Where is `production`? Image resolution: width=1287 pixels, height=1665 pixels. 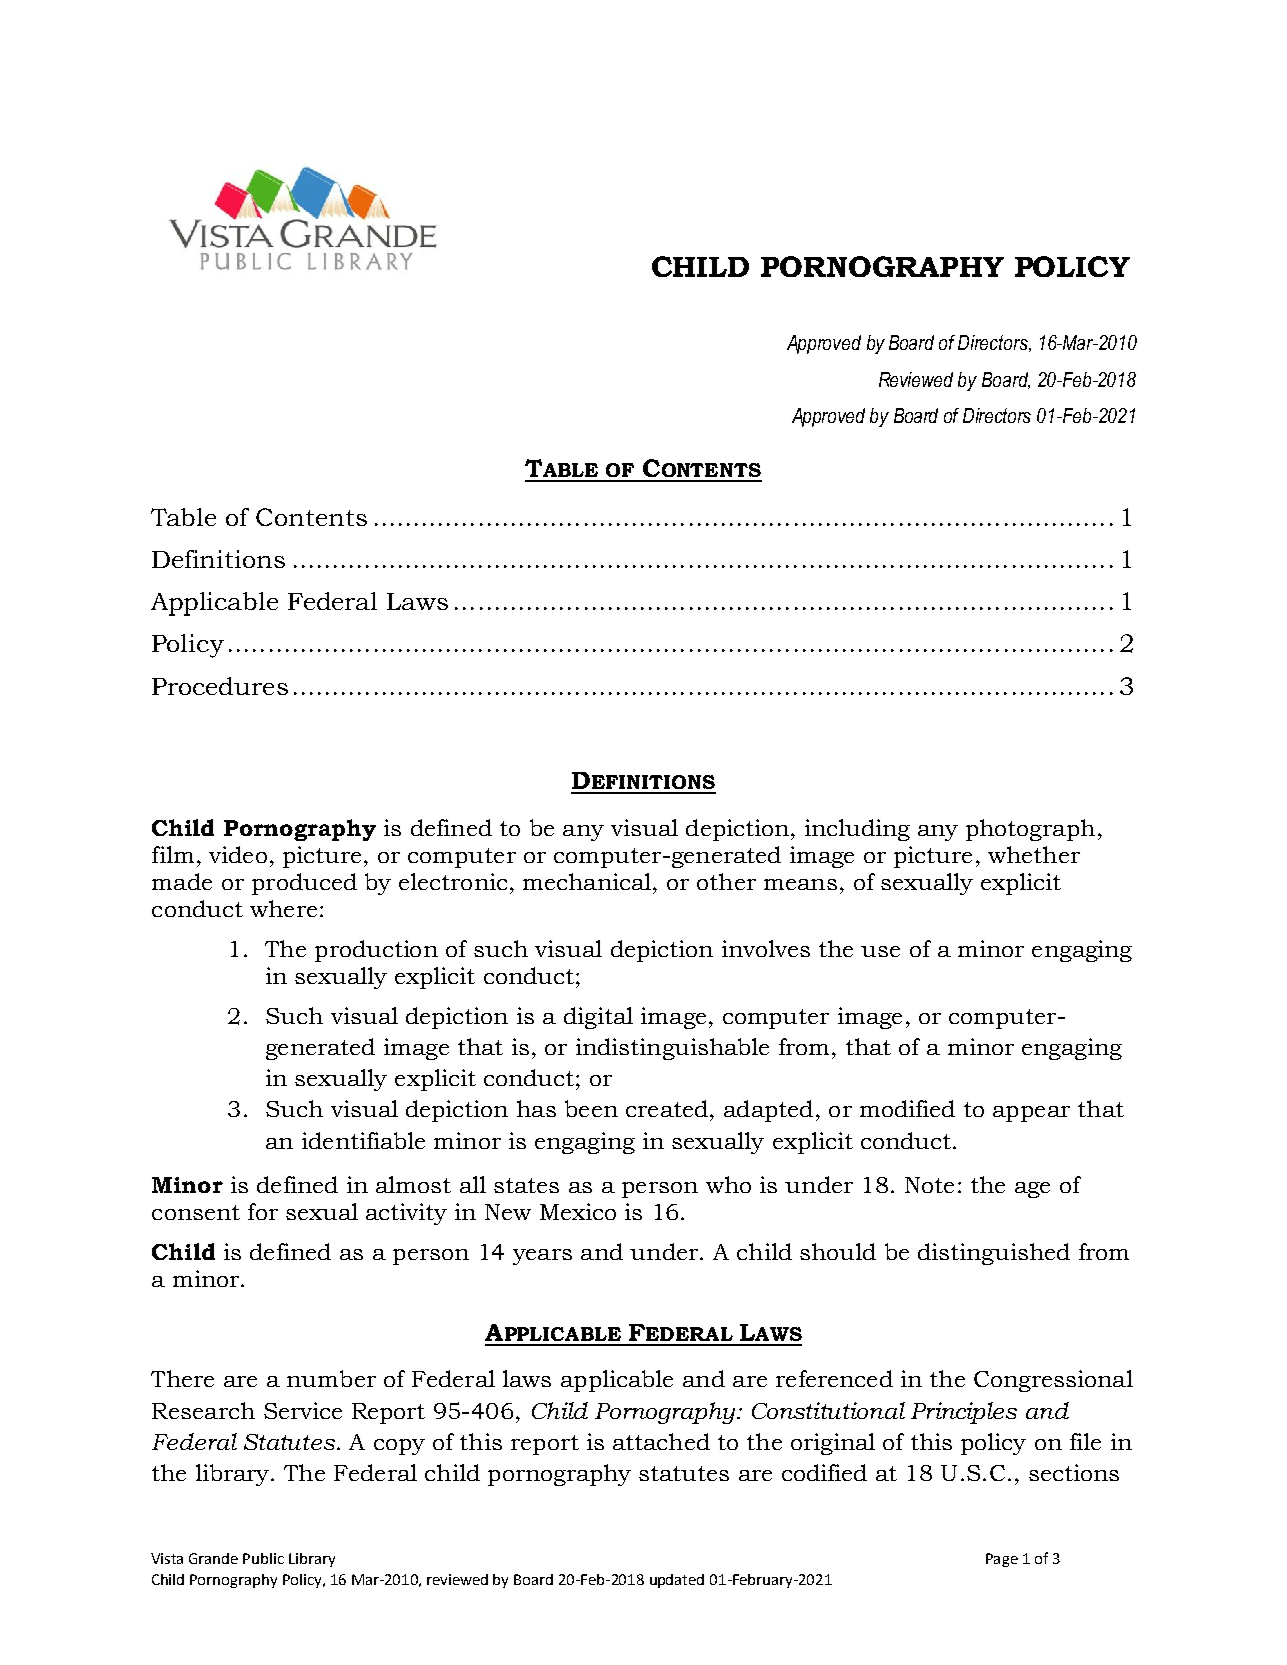
production is located at coordinates (376, 951).
